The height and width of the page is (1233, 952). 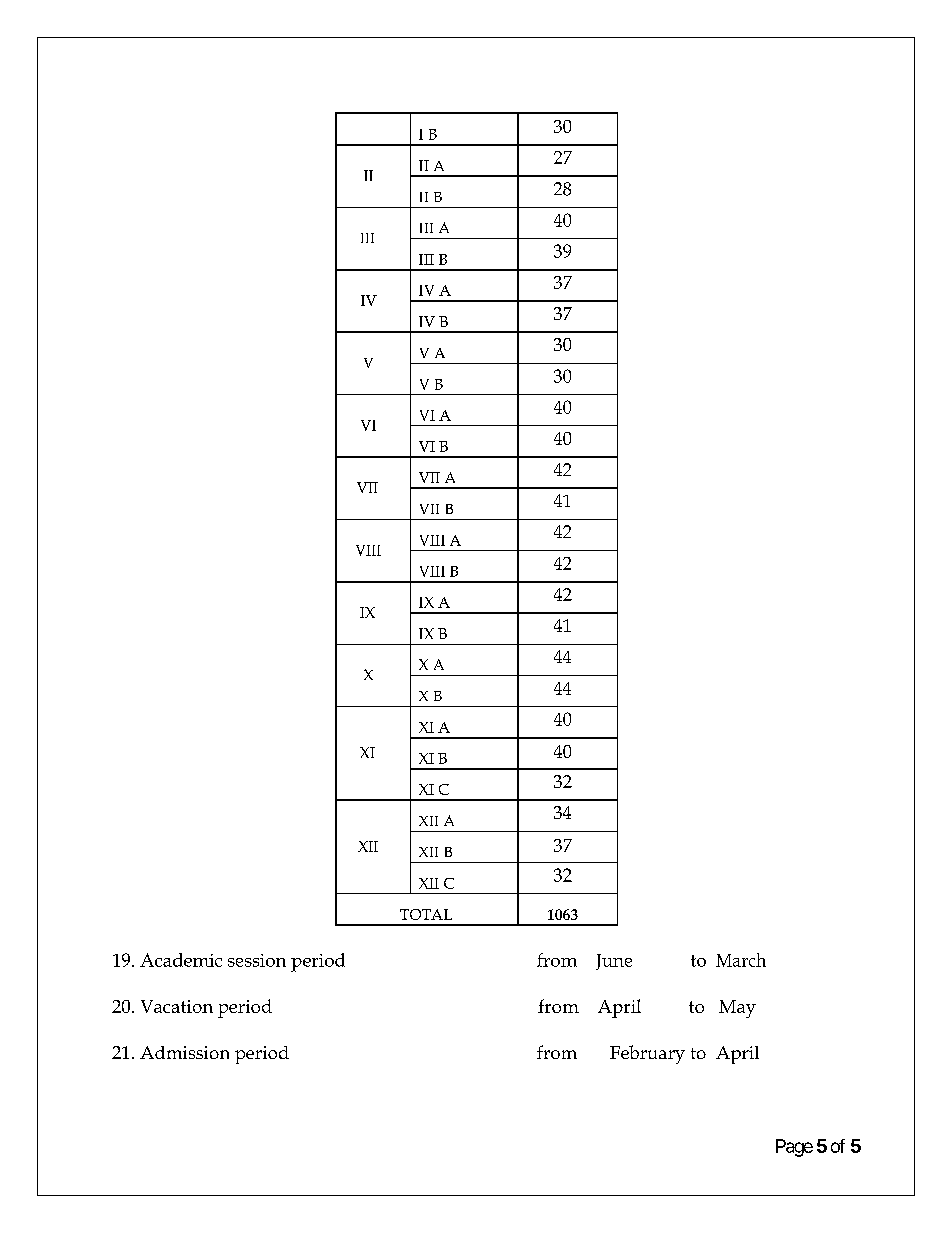 I want to click on session, so click(x=257, y=960).
